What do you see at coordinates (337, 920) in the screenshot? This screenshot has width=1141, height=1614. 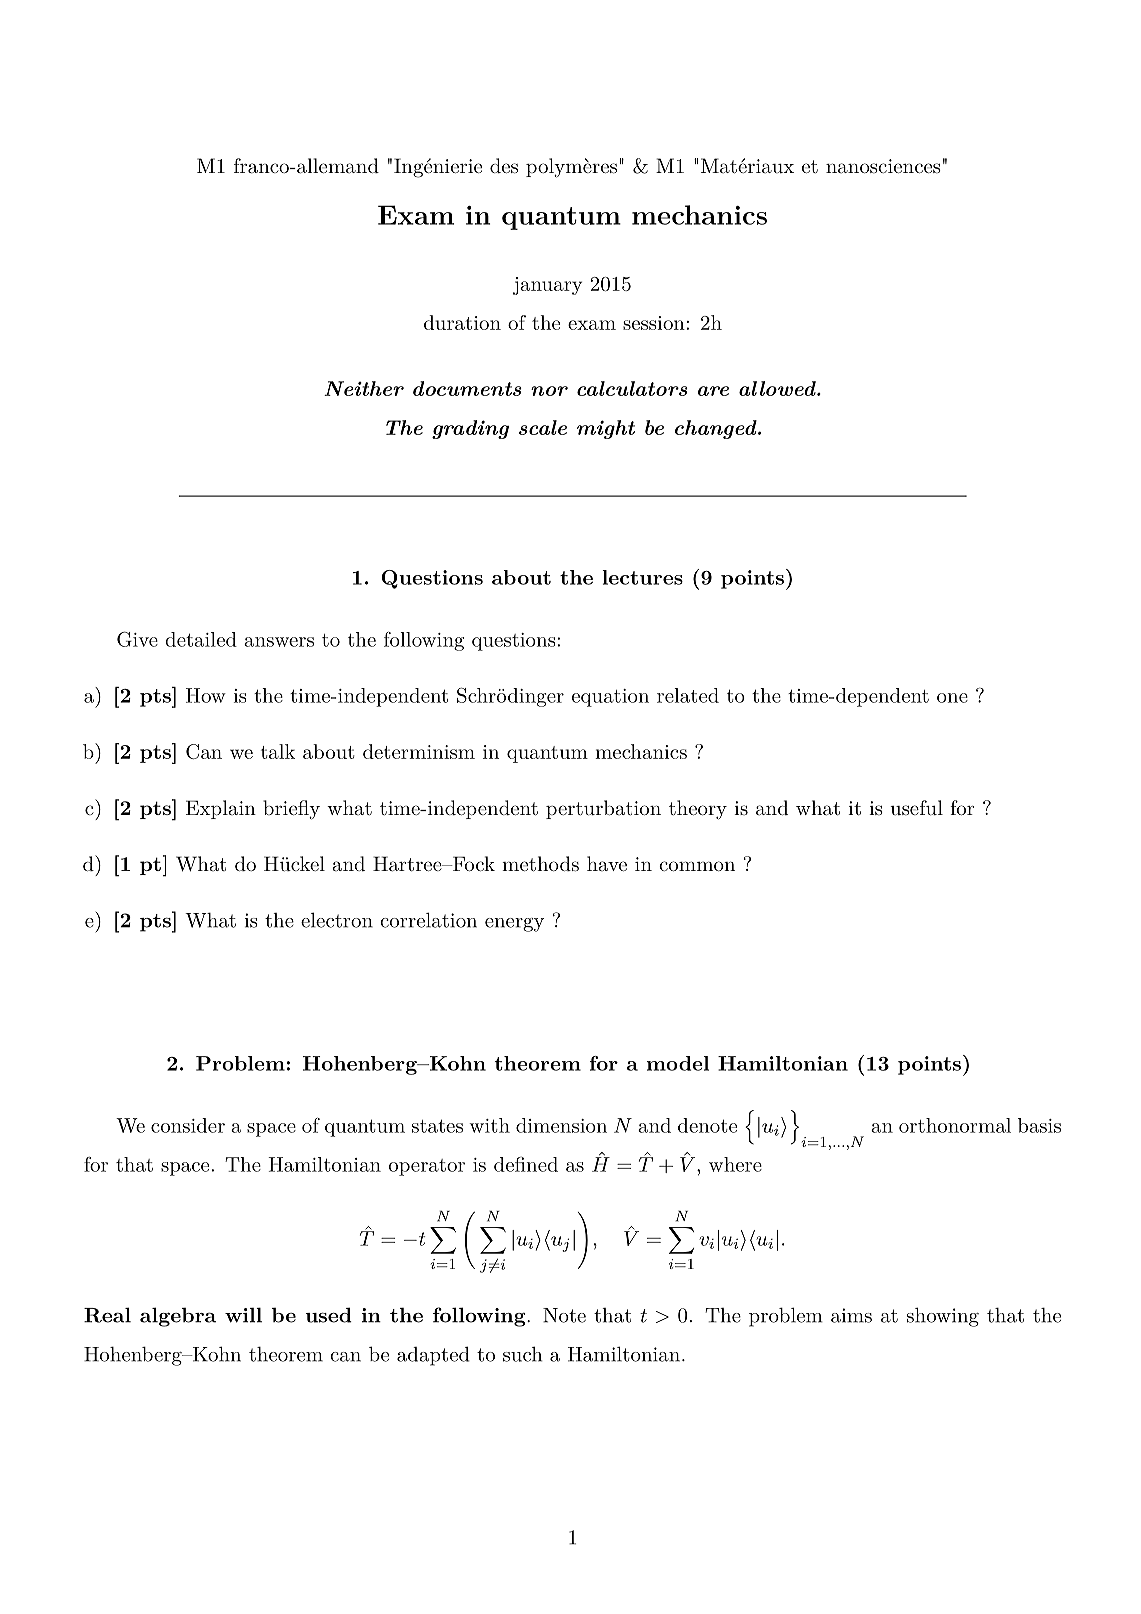 I see `electron` at bounding box center [337, 920].
